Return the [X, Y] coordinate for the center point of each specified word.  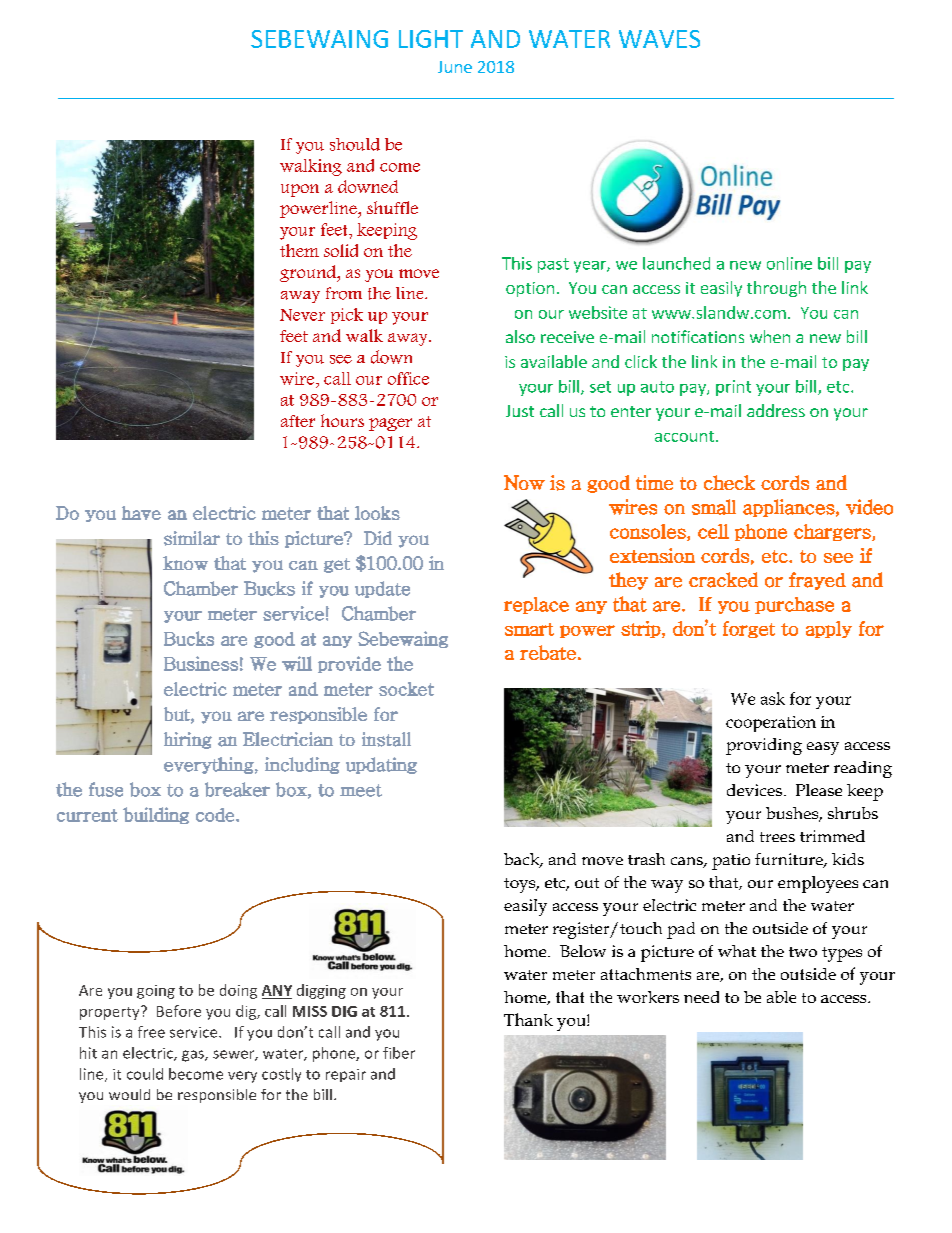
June [455, 67]
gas [194, 1056]
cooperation [771, 724]
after [298, 421]
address [776, 410]
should [355, 144]
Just [520, 411]
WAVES [659, 39]
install [386, 739]
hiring [188, 740]
